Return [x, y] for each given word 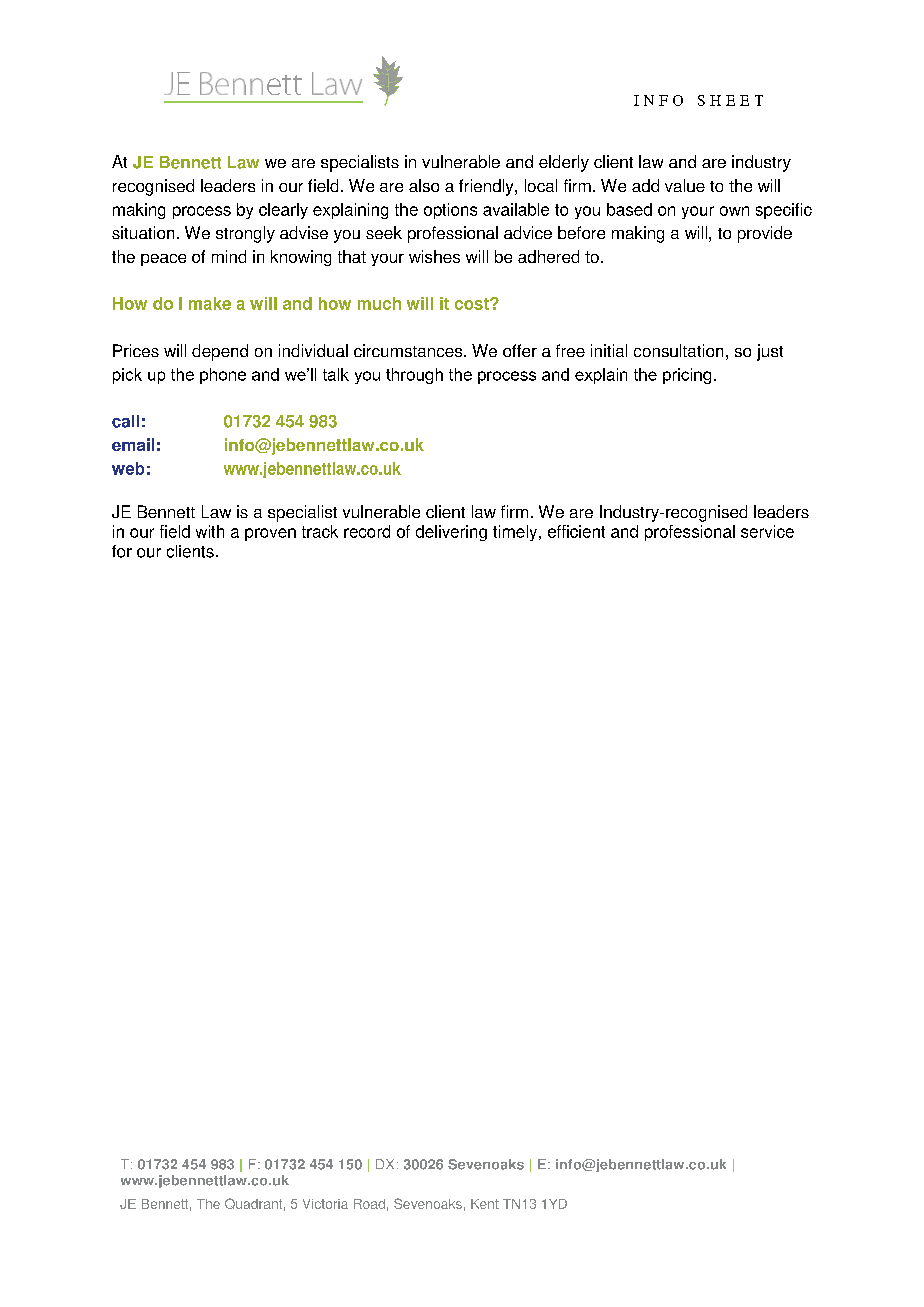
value [685, 185]
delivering [451, 533]
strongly [245, 234]
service [767, 531]
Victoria [325, 1204]
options [450, 211]
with [210, 531]
